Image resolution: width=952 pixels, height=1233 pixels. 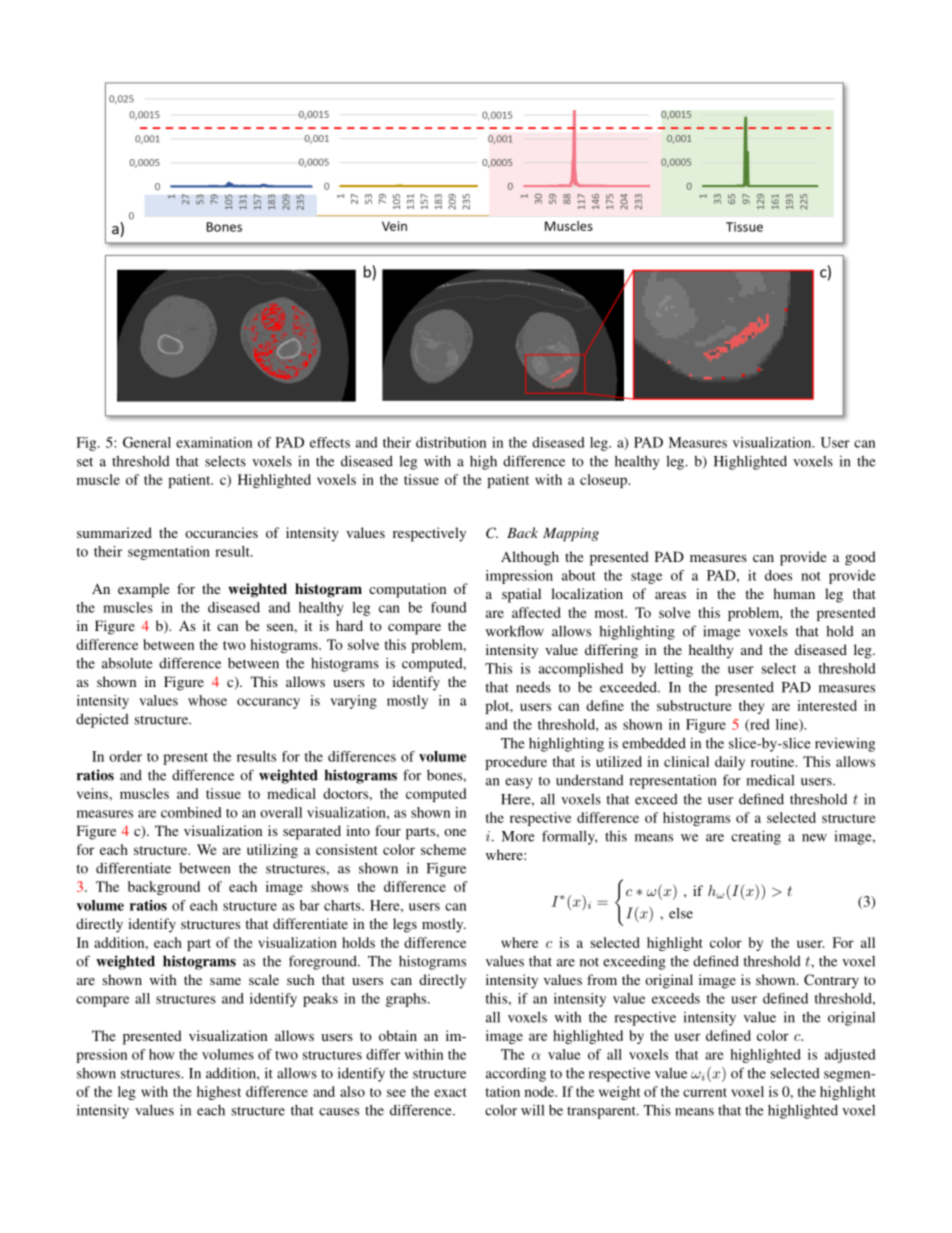 What do you see at coordinates (774, 761) in the document?
I see `routine` at bounding box center [774, 761].
